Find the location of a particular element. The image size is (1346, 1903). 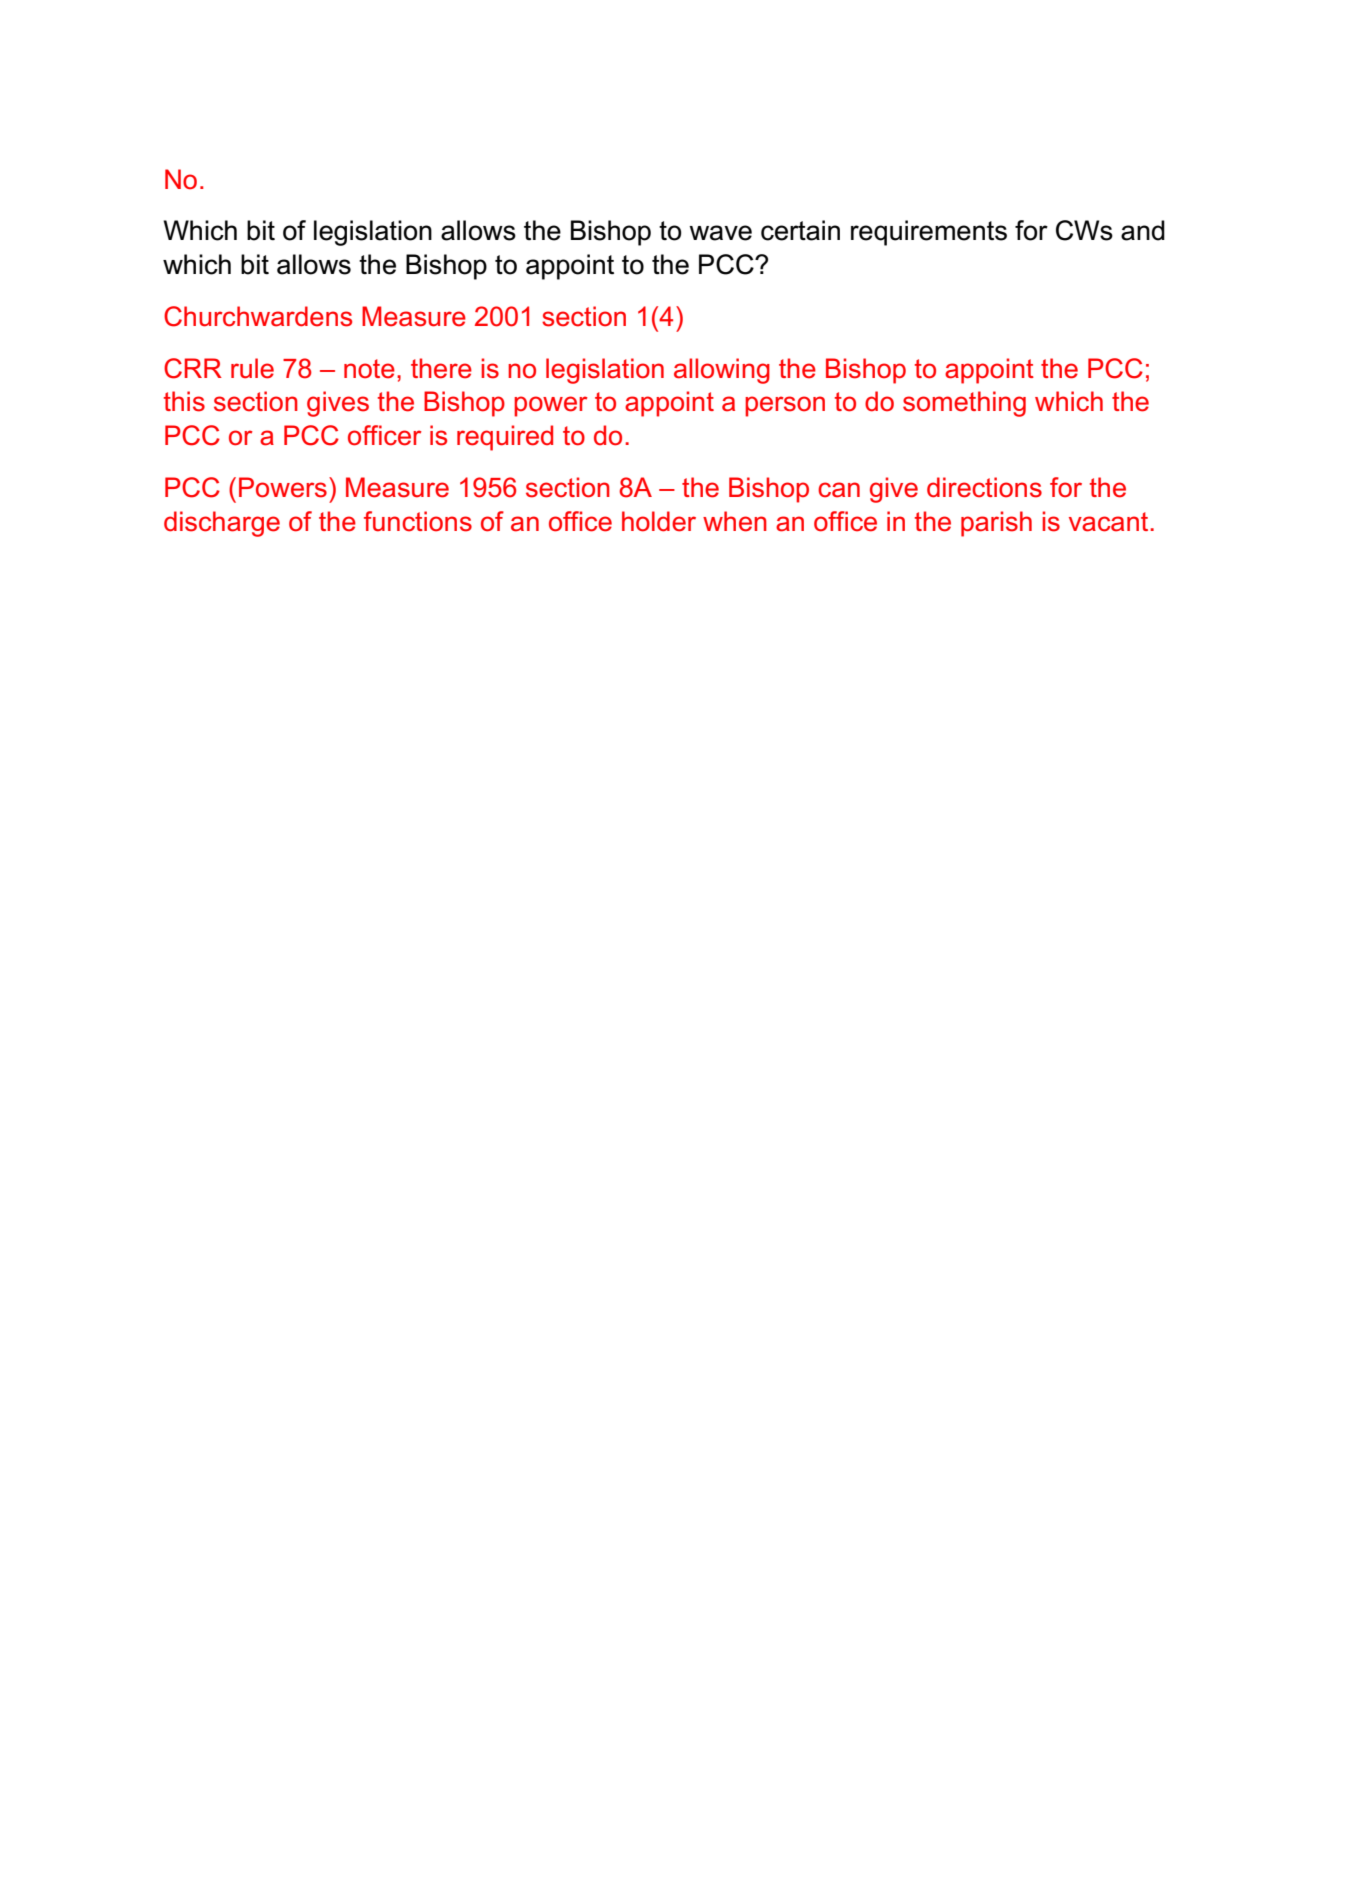

person is located at coordinates (785, 406).
